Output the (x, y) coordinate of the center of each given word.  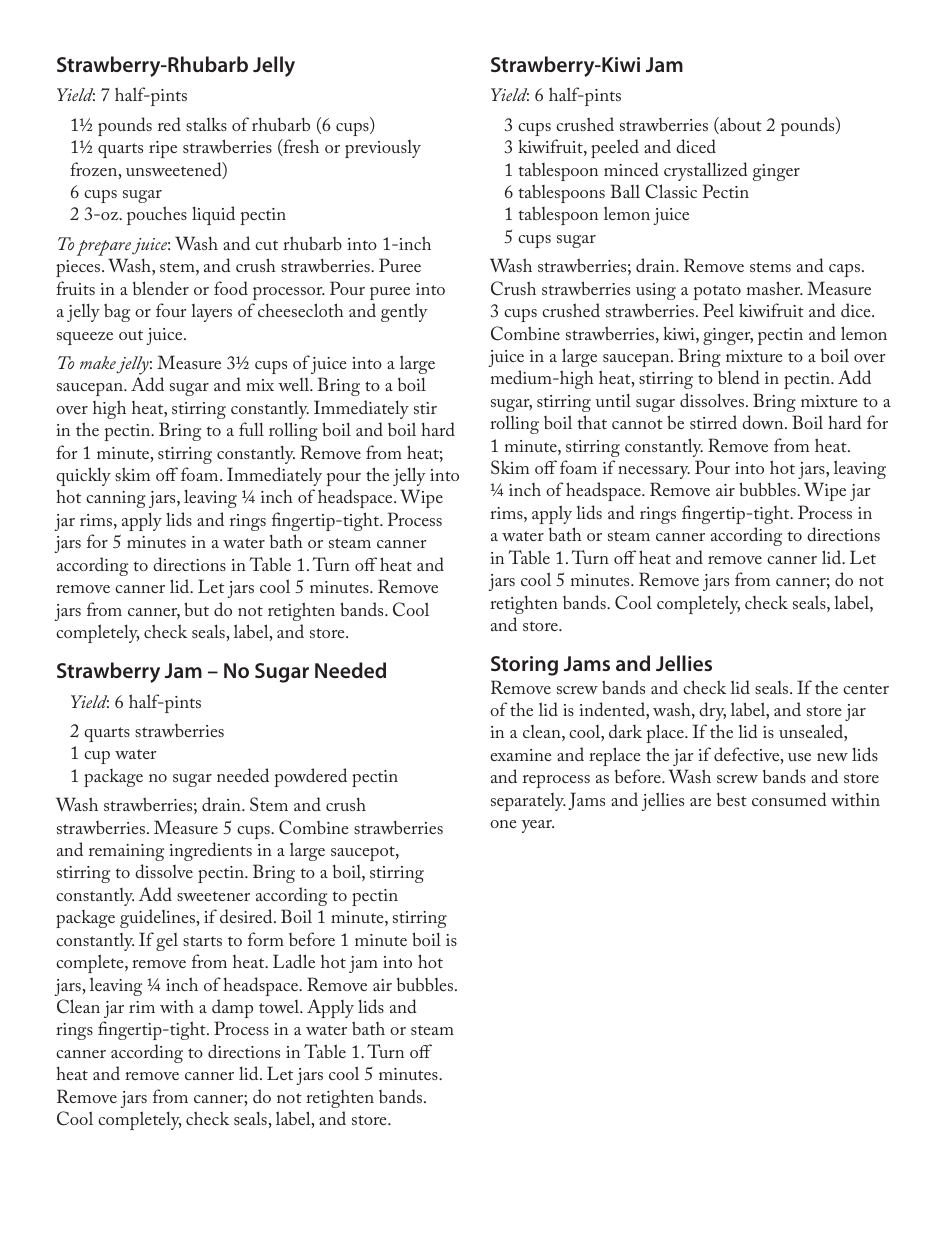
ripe (163, 149)
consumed (789, 799)
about (740, 125)
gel (167, 942)
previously (383, 149)
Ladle (294, 961)
